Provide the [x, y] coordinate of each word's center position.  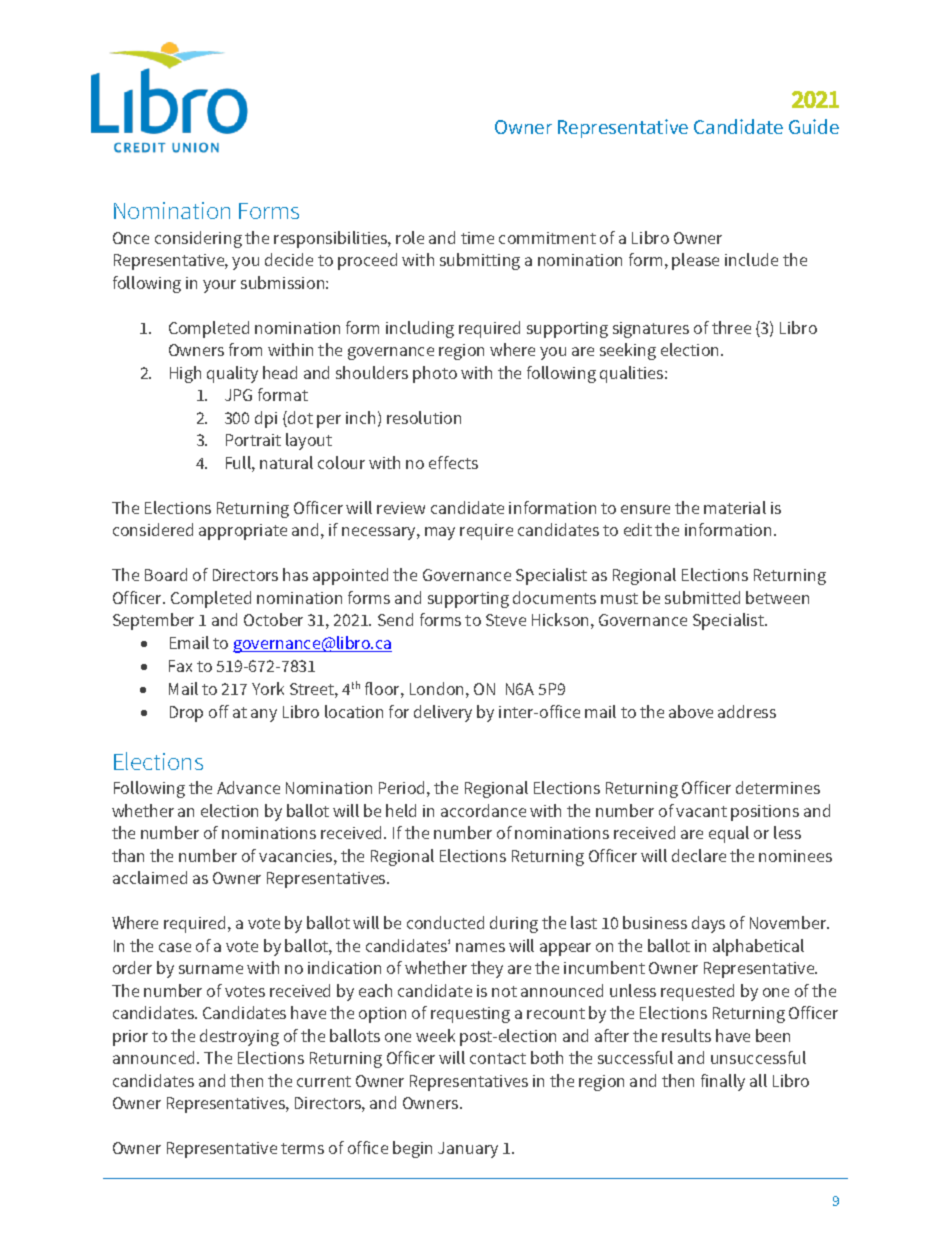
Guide [814, 126]
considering [198, 239]
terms [302, 1148]
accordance [483, 810]
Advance [248, 787]
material [735, 507]
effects [453, 462]
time [477, 238]
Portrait [253, 440]
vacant [701, 811]
